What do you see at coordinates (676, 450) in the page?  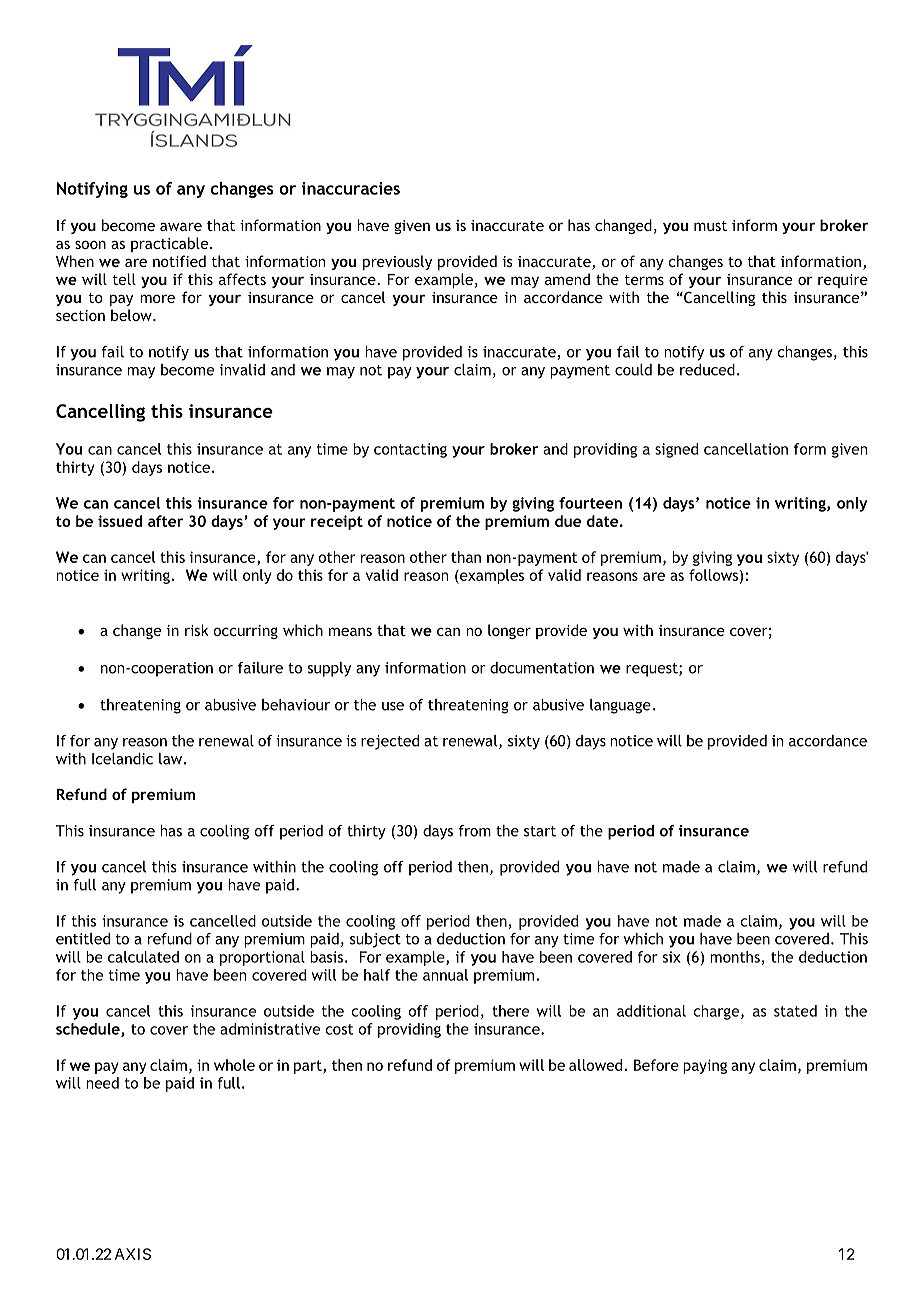 I see `signed` at bounding box center [676, 450].
